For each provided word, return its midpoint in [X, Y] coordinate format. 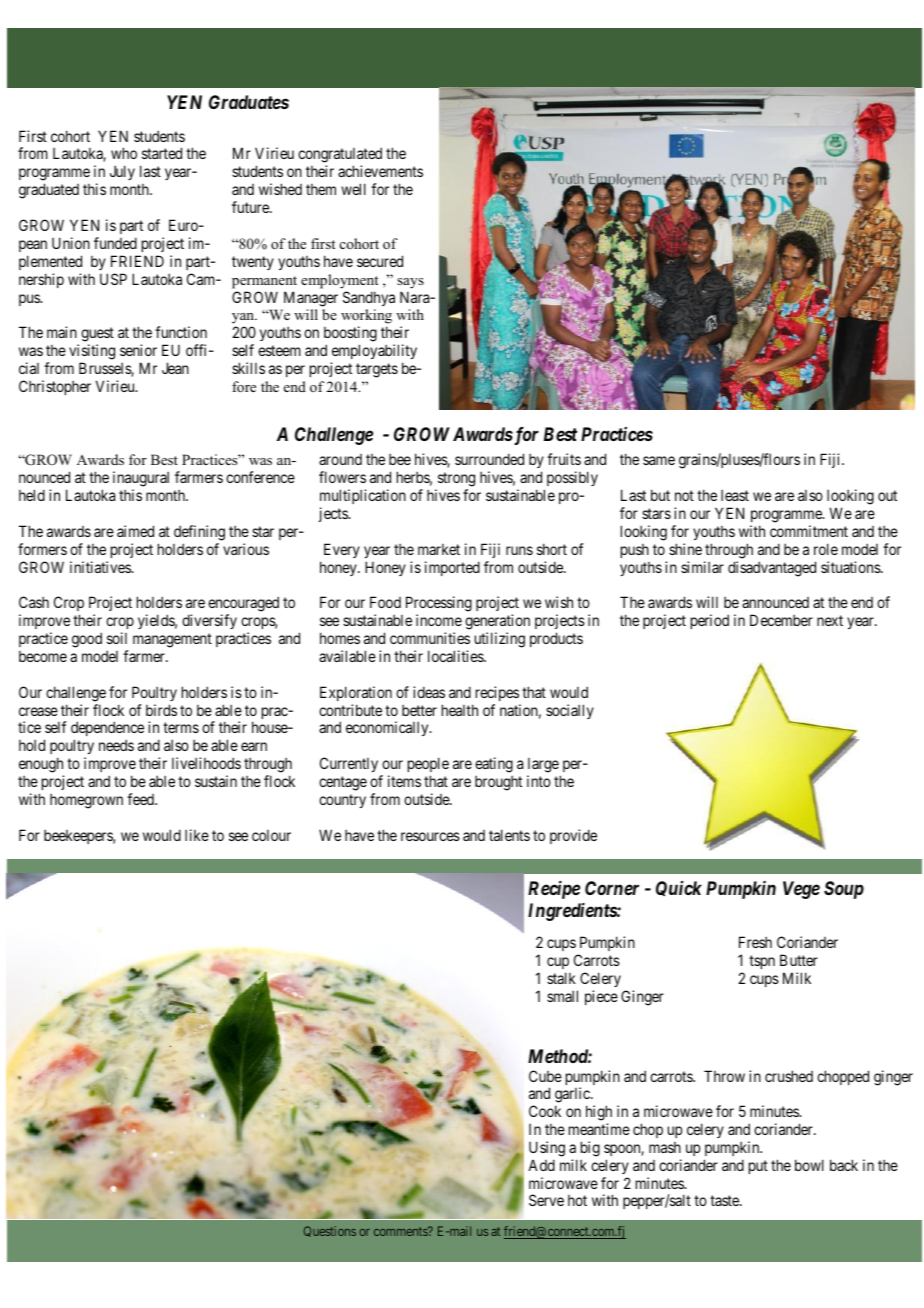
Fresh [755, 942]
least [735, 495]
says [410, 283]
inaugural [141, 480]
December [781, 620]
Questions [330, 1231]
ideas [429, 692]
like [197, 835]
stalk [561, 978]
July [122, 172]
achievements [380, 171]
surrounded [489, 459]
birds [161, 710]
